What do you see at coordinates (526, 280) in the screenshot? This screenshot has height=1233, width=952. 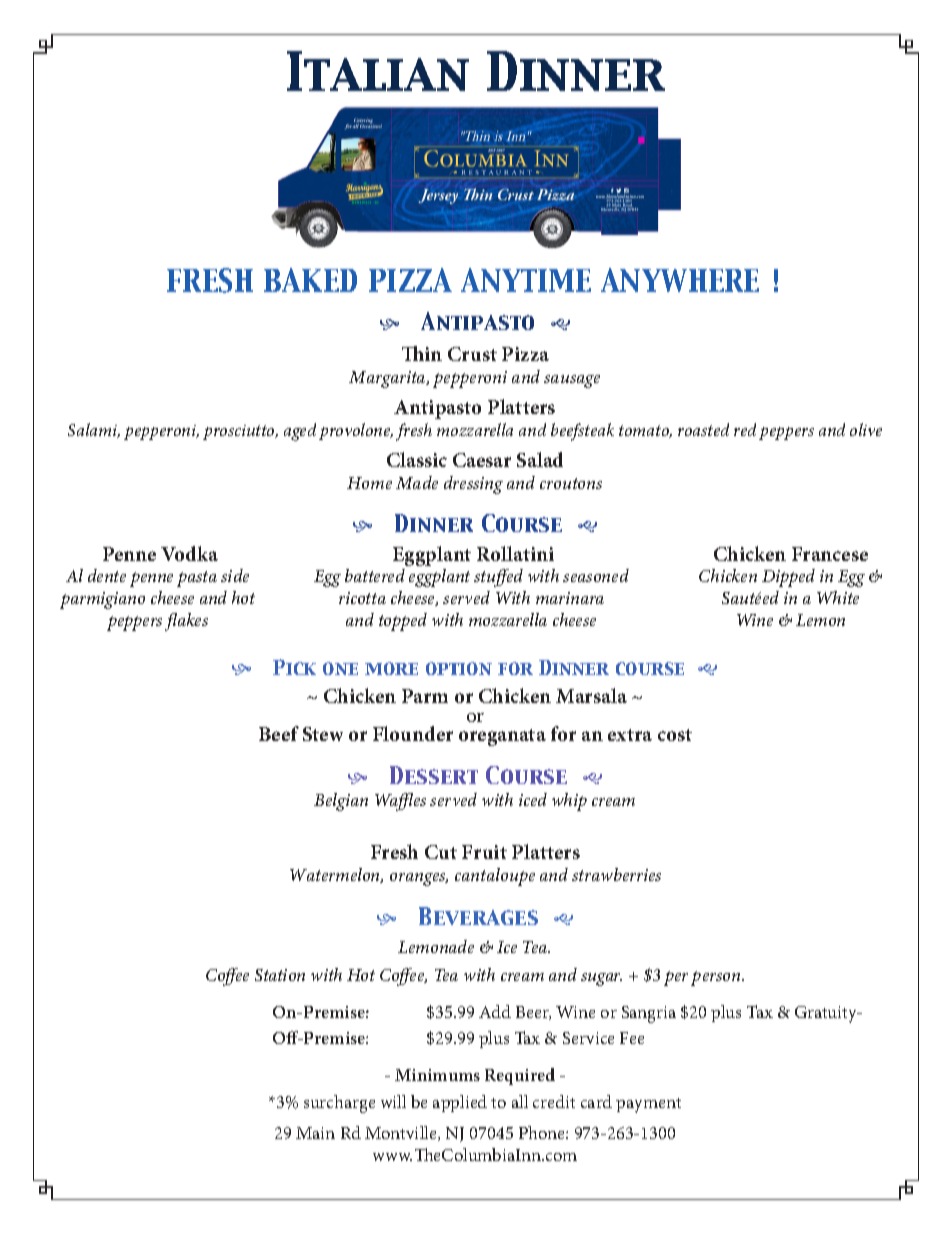 I see `ANYTIME` at bounding box center [526, 280].
